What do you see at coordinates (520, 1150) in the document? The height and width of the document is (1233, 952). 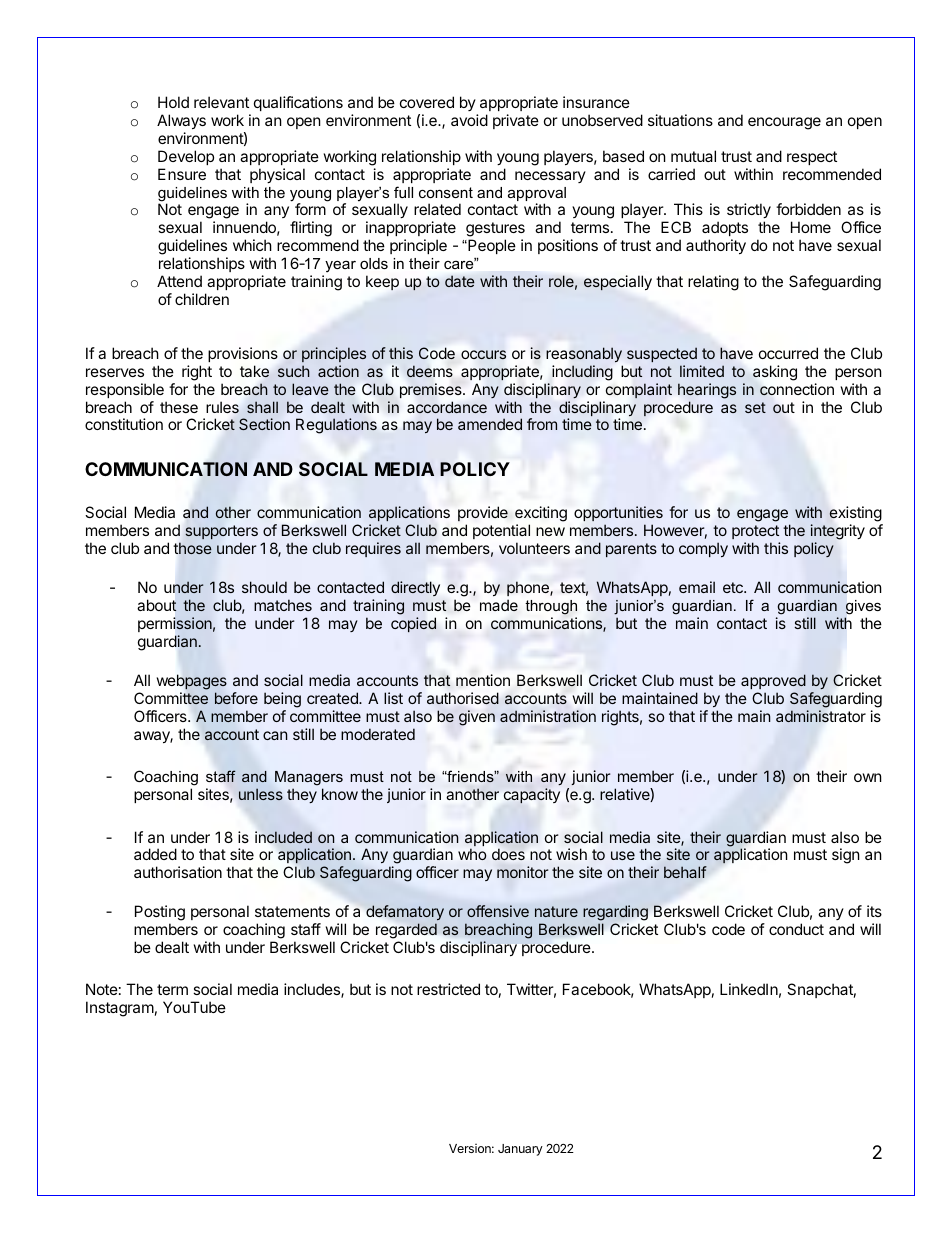 I see `January` at bounding box center [520, 1150].
